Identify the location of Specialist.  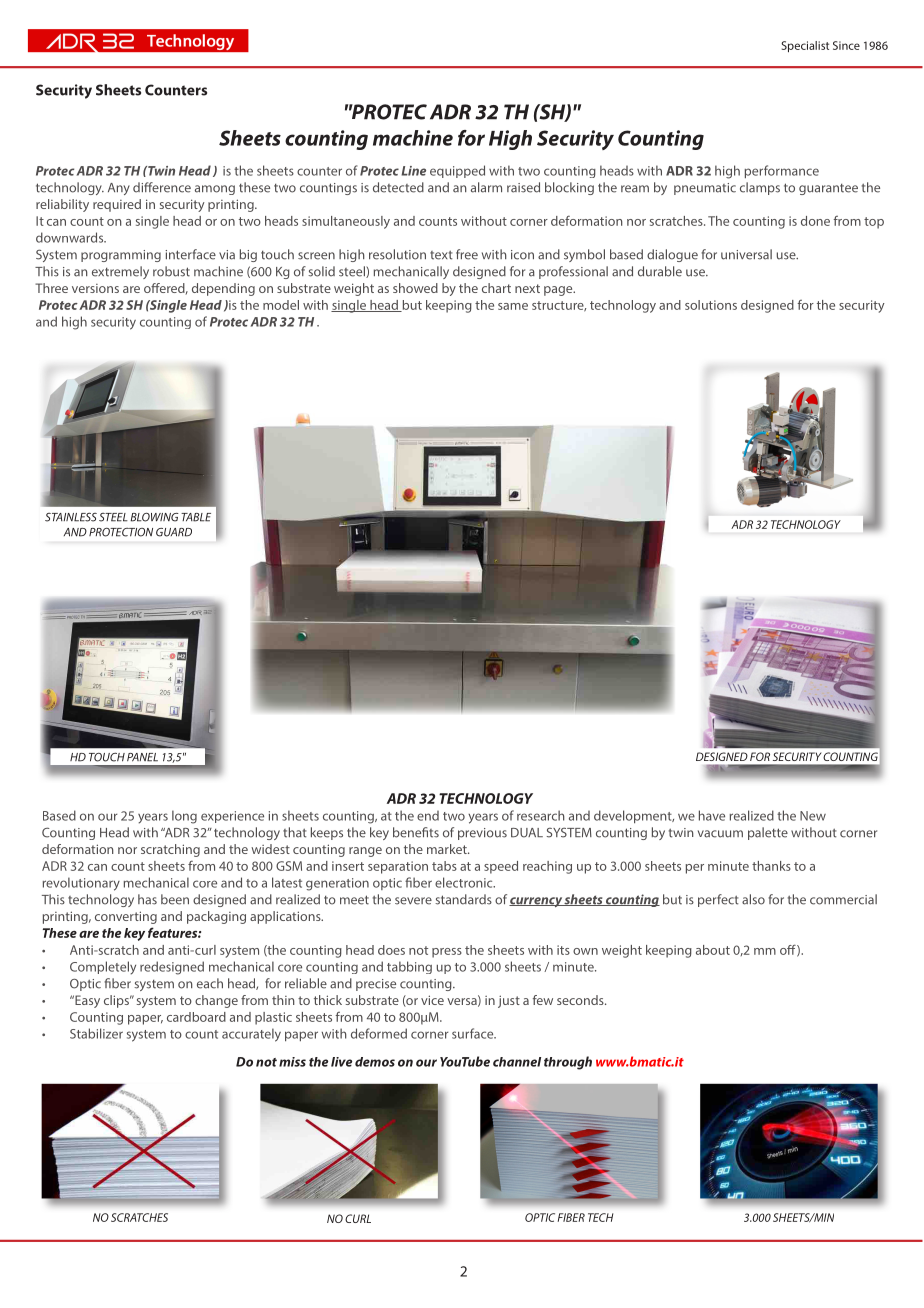
(805, 46).
